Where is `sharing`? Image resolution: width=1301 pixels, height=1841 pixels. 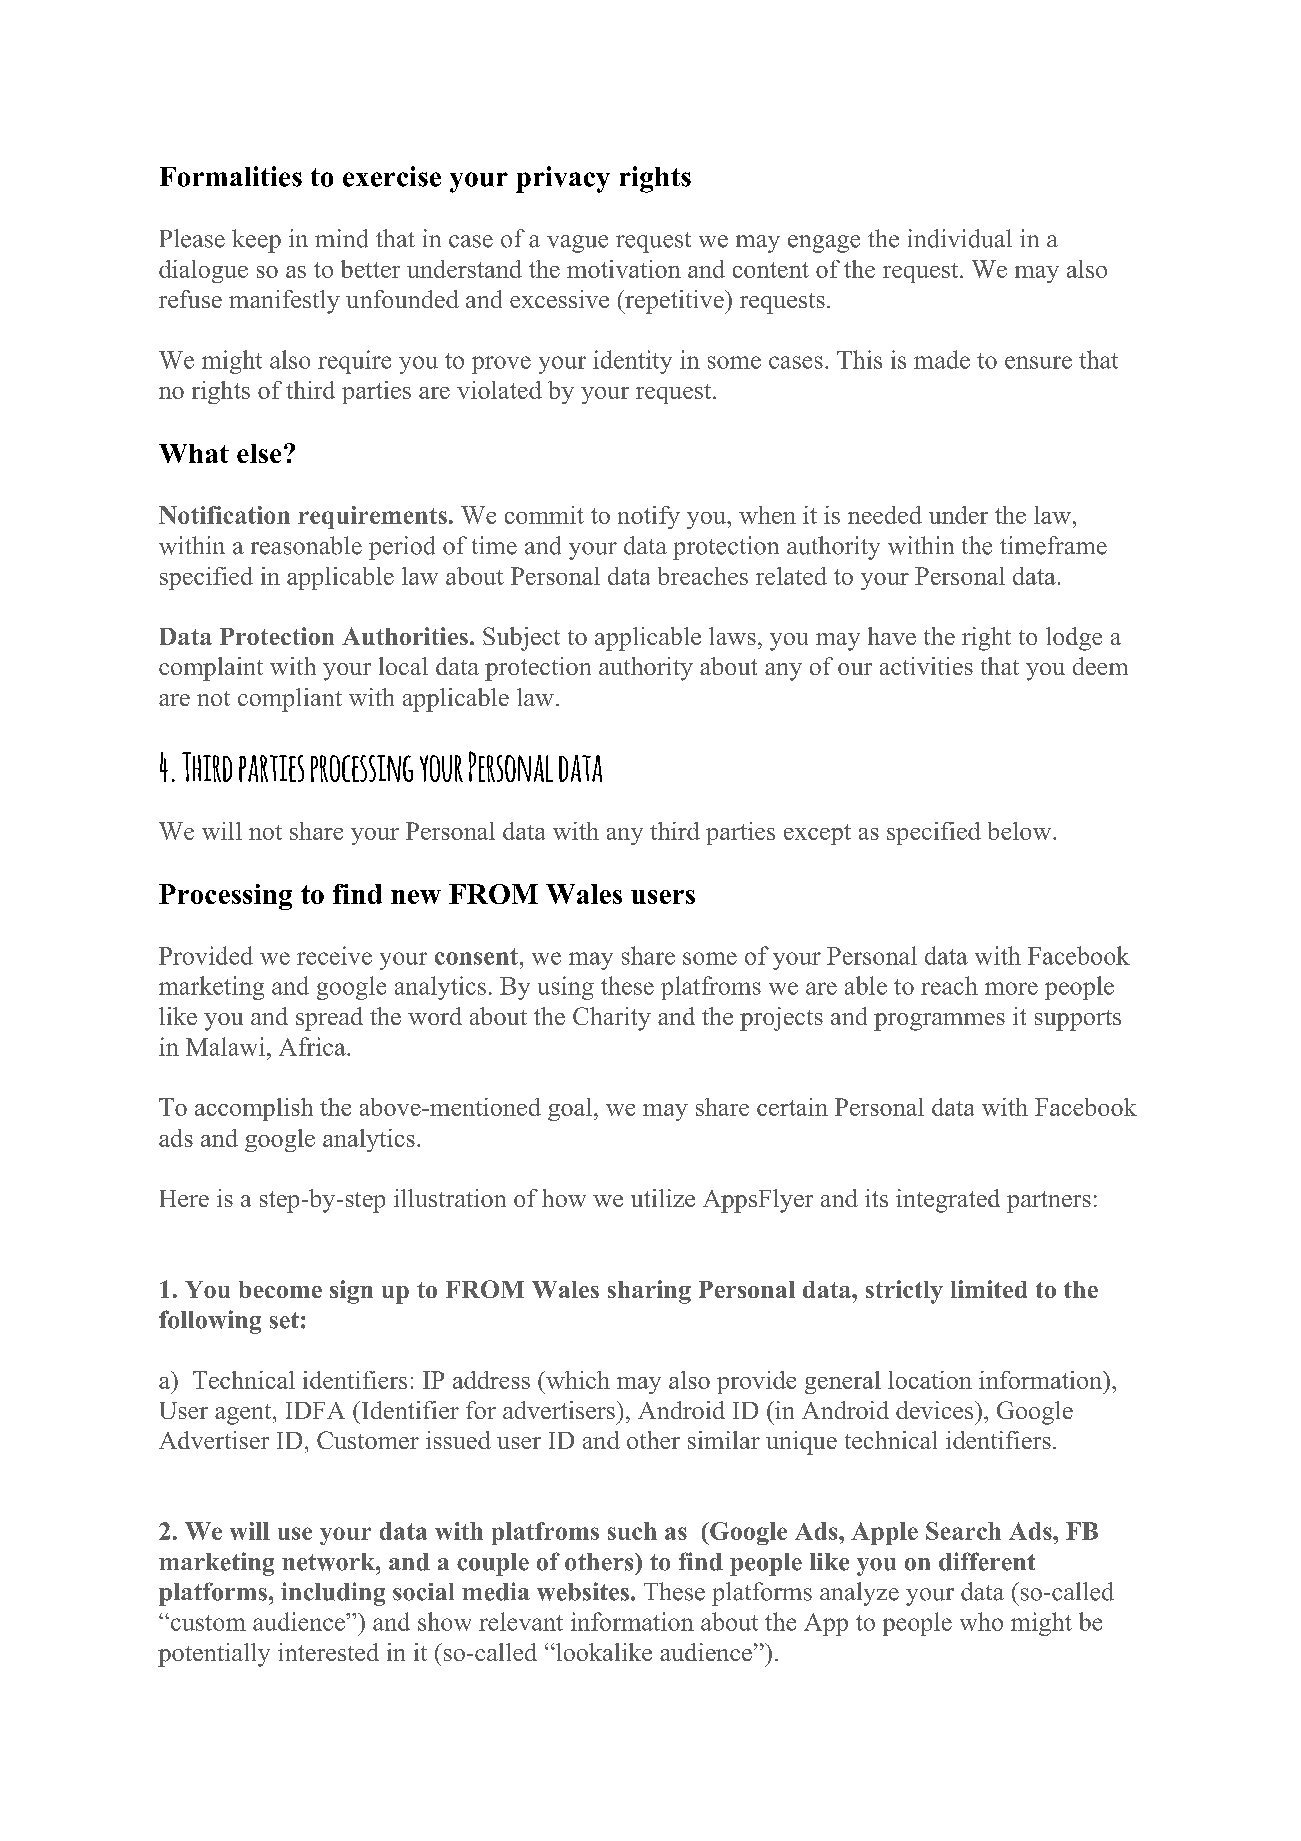
sharing is located at coordinates (649, 1292).
